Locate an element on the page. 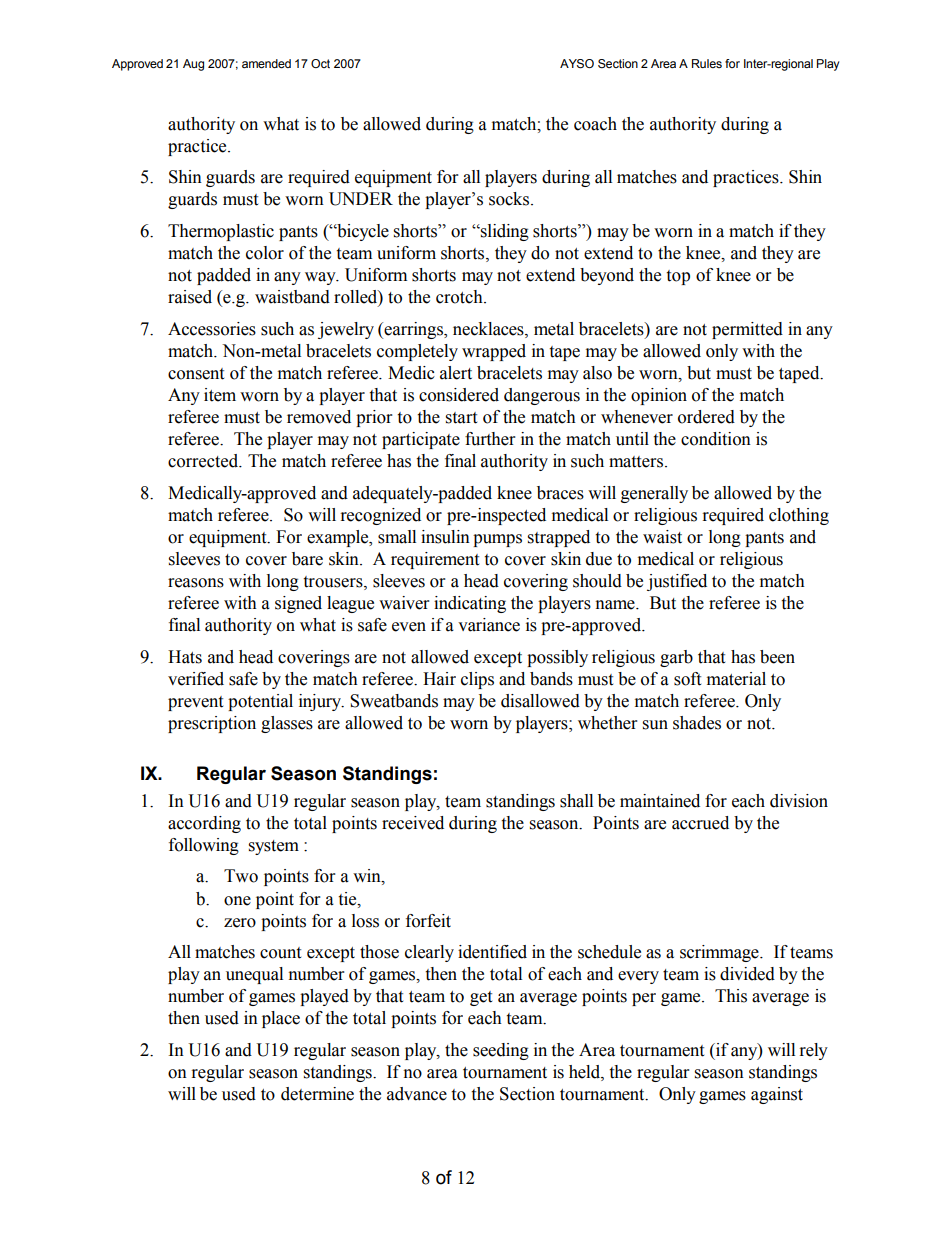  justified is located at coordinates (677, 582).
